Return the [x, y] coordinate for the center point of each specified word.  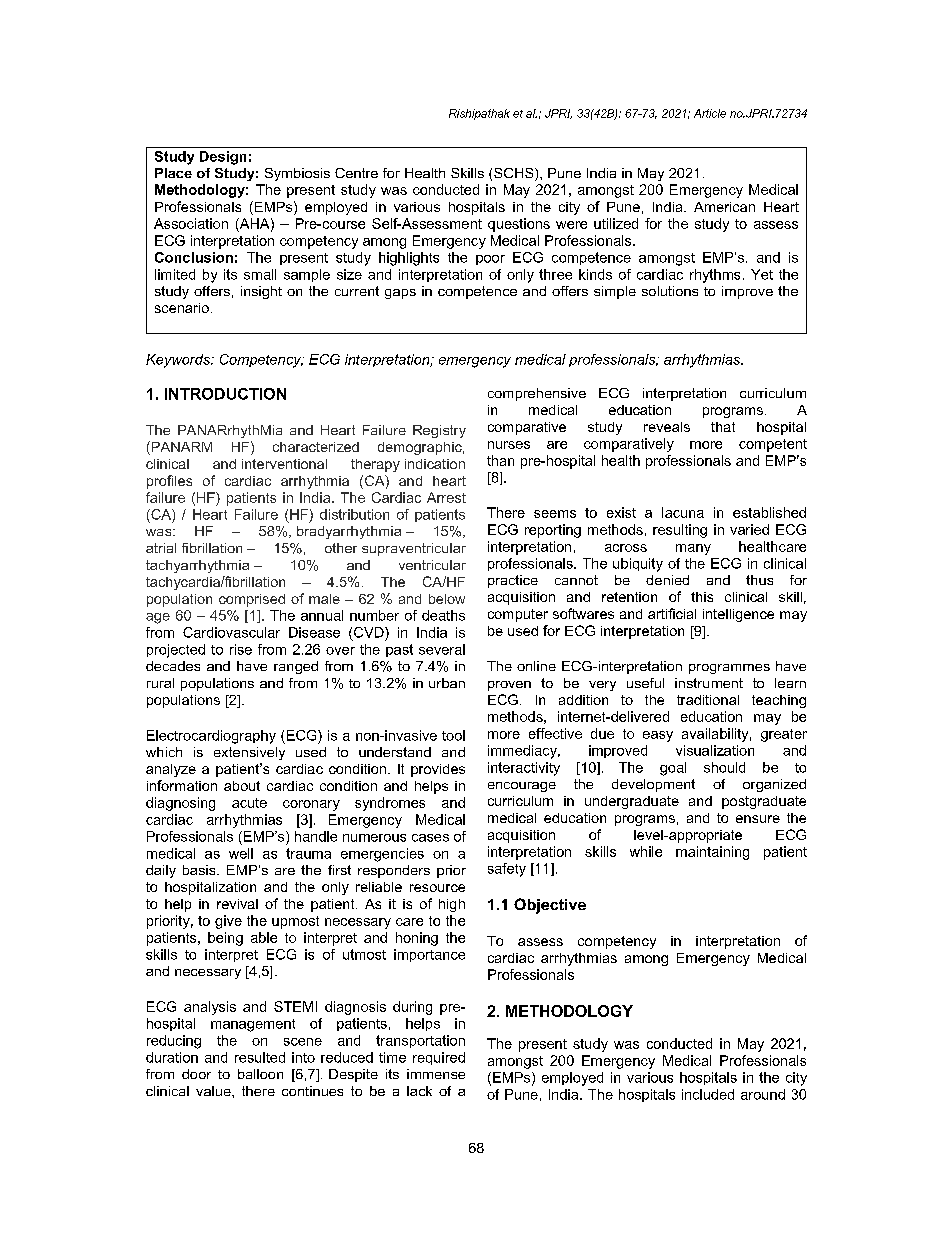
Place [173, 173]
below [447, 599]
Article [710, 113]
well [241, 853]
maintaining [712, 853]
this [702, 597]
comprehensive [537, 394]
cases [430, 838]
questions [519, 225]
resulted [260, 1057]
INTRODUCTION [225, 394]
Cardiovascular [231, 632]
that [723, 427]
